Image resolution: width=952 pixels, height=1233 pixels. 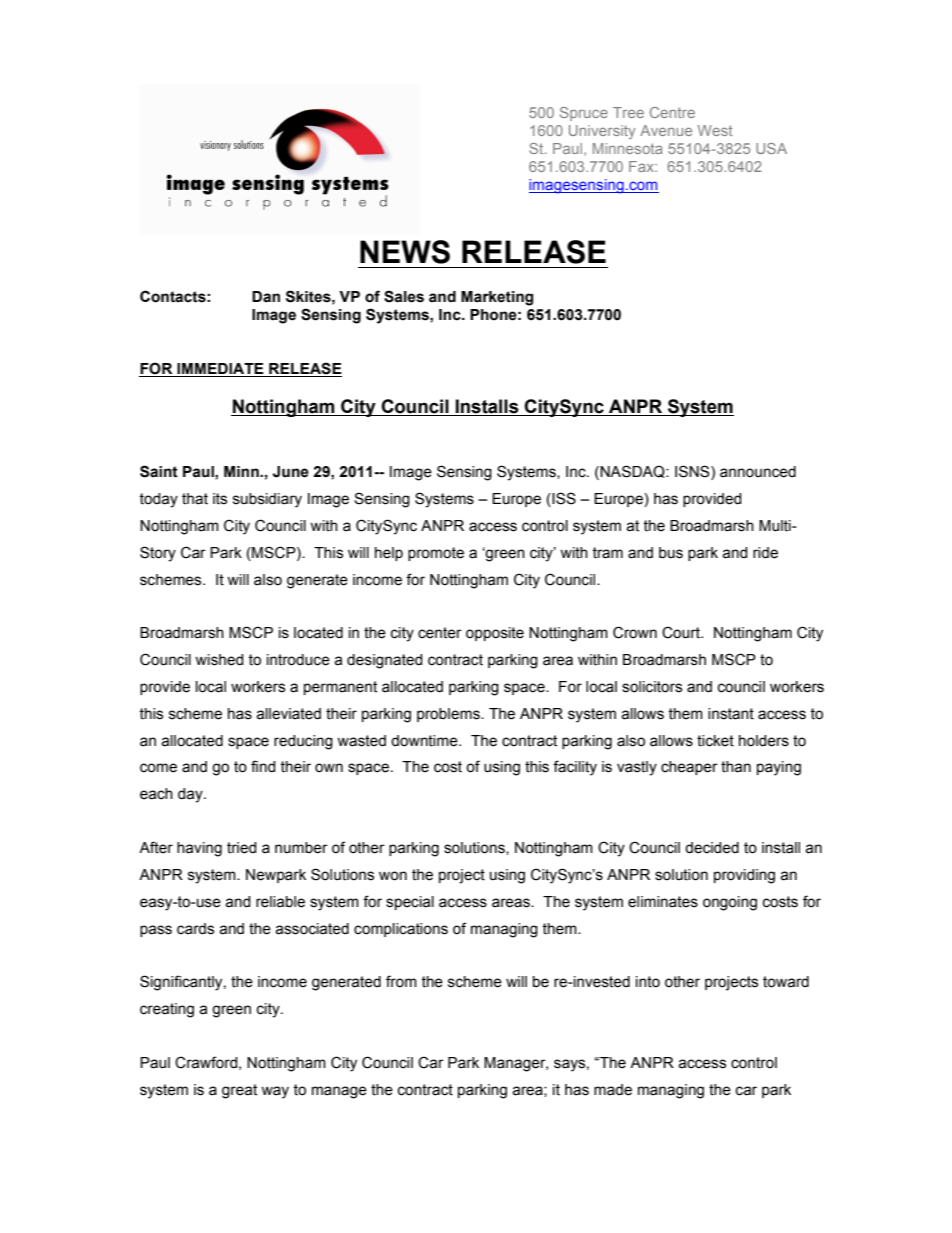 I want to click on Marketing, so click(x=497, y=298).
